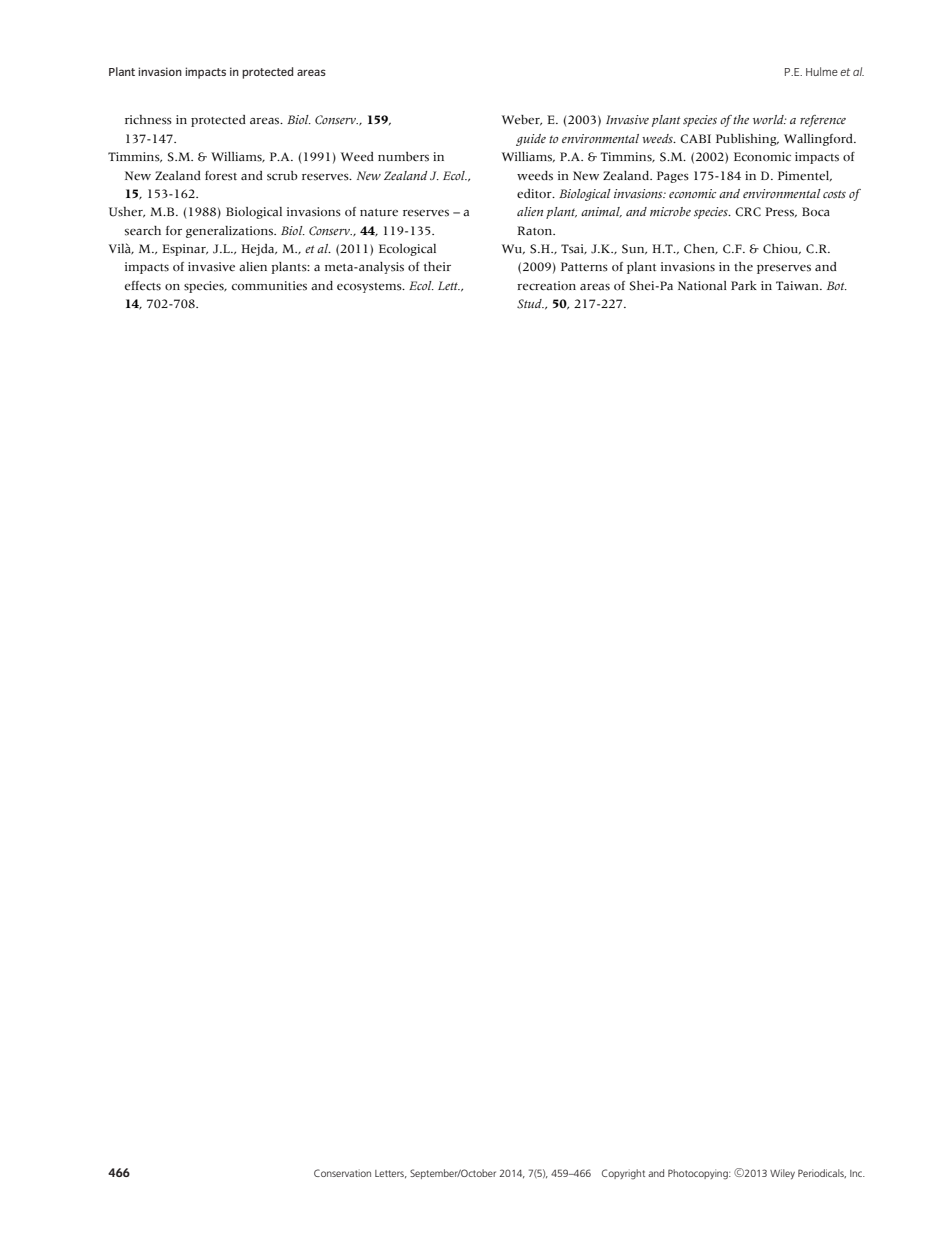  I want to click on Stud, so click(530, 304).
